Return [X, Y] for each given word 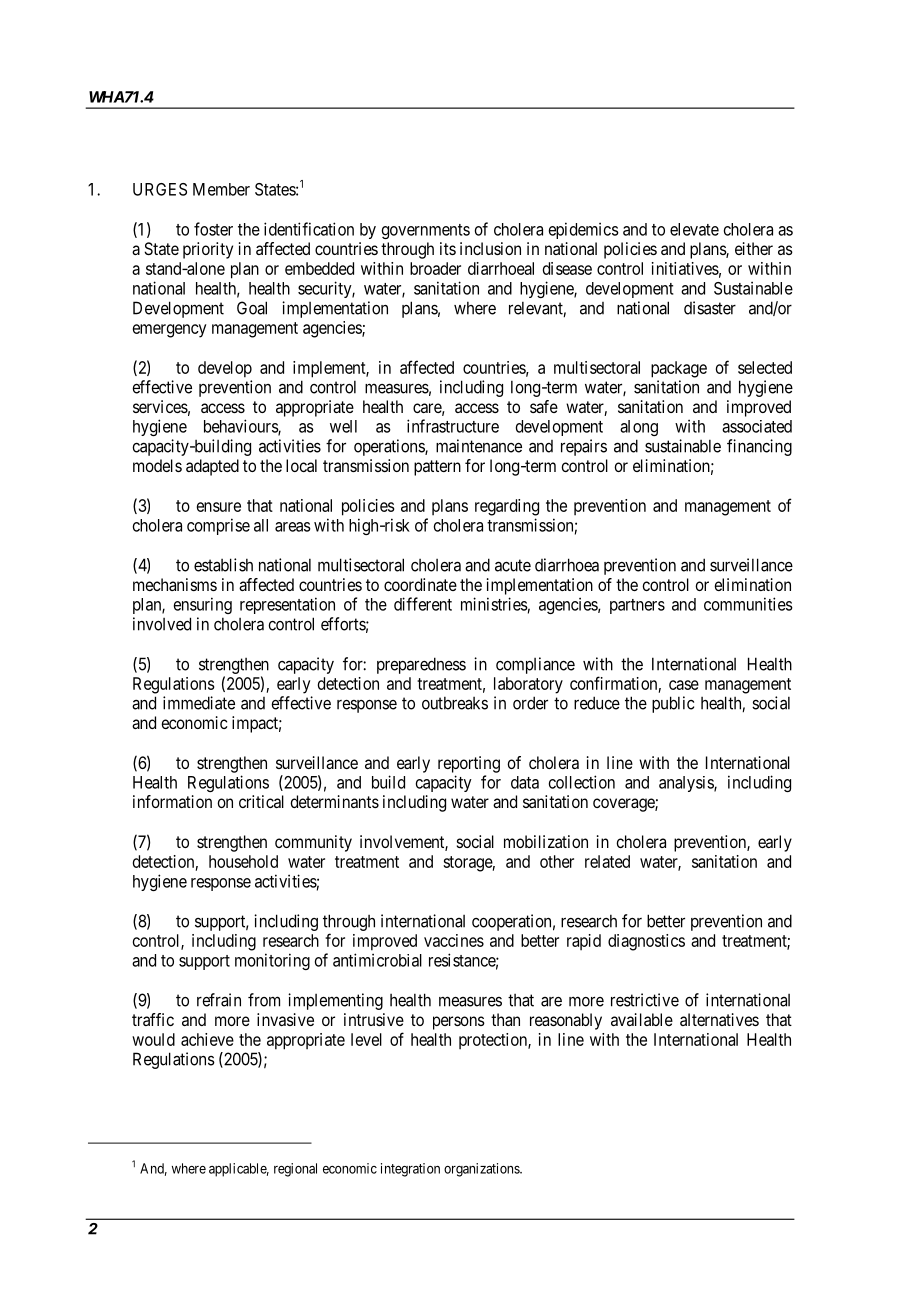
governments [425, 231]
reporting [469, 764]
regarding [507, 507]
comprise [218, 526]
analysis [687, 784]
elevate [694, 229]
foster [213, 229]
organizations [482, 1170]
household [243, 861]
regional [295, 1170]
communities [748, 604]
